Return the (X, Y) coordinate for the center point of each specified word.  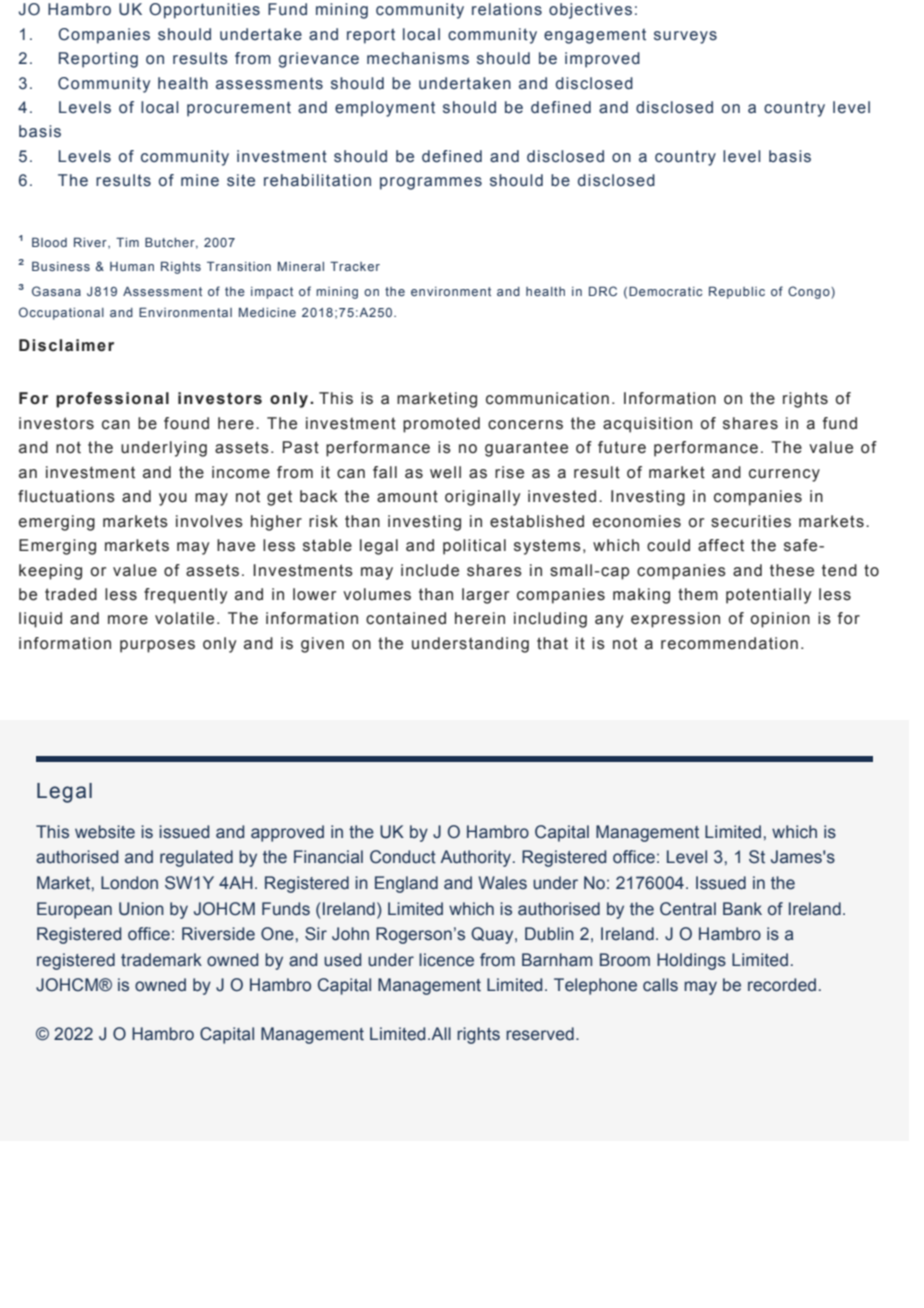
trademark (161, 960)
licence (446, 960)
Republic (737, 292)
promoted (441, 425)
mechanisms (418, 58)
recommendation (729, 643)
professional (112, 400)
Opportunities (204, 11)
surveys (685, 37)
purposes (157, 646)
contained (406, 618)
